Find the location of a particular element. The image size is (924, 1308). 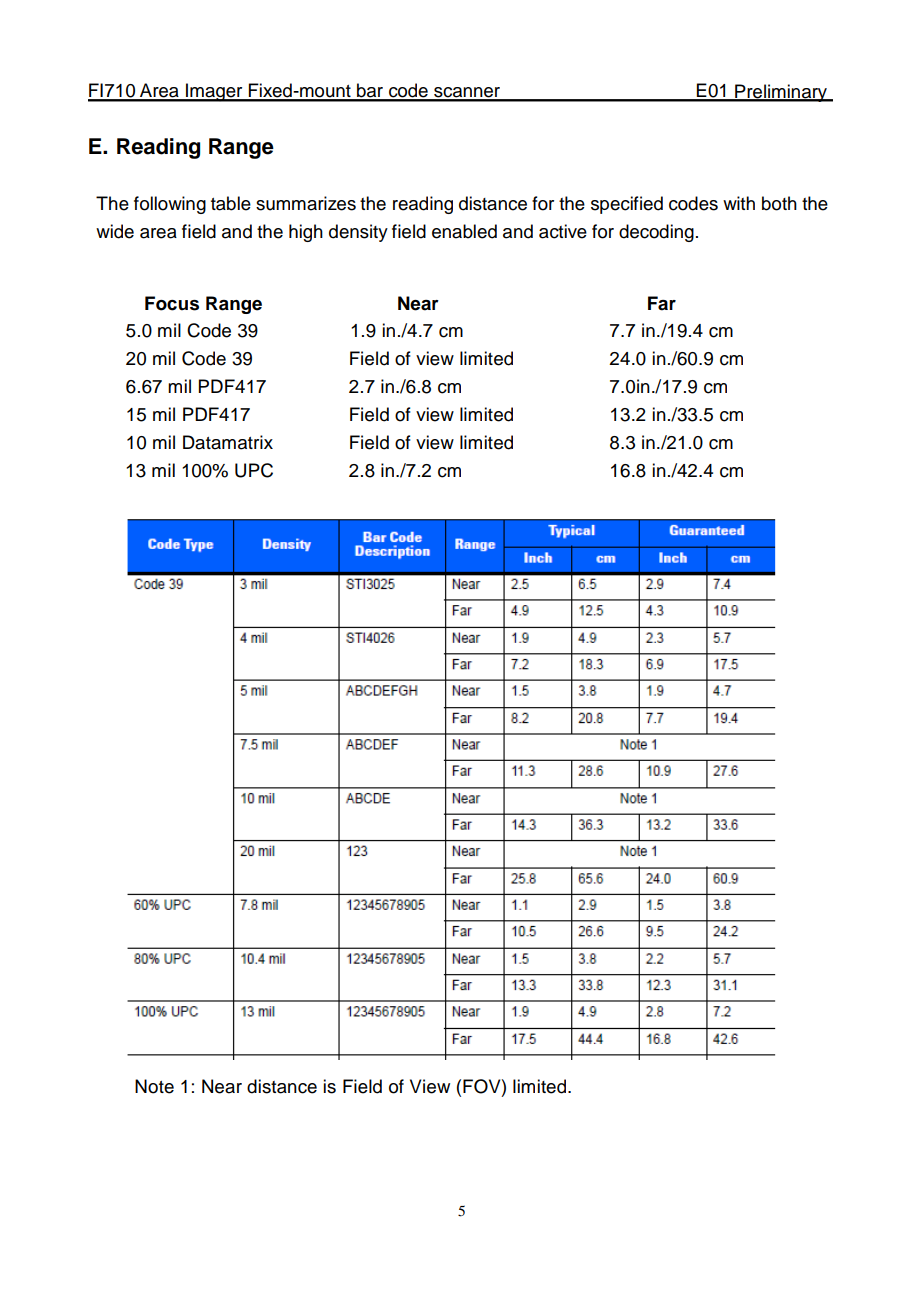

Note is located at coordinates (154, 1086).
